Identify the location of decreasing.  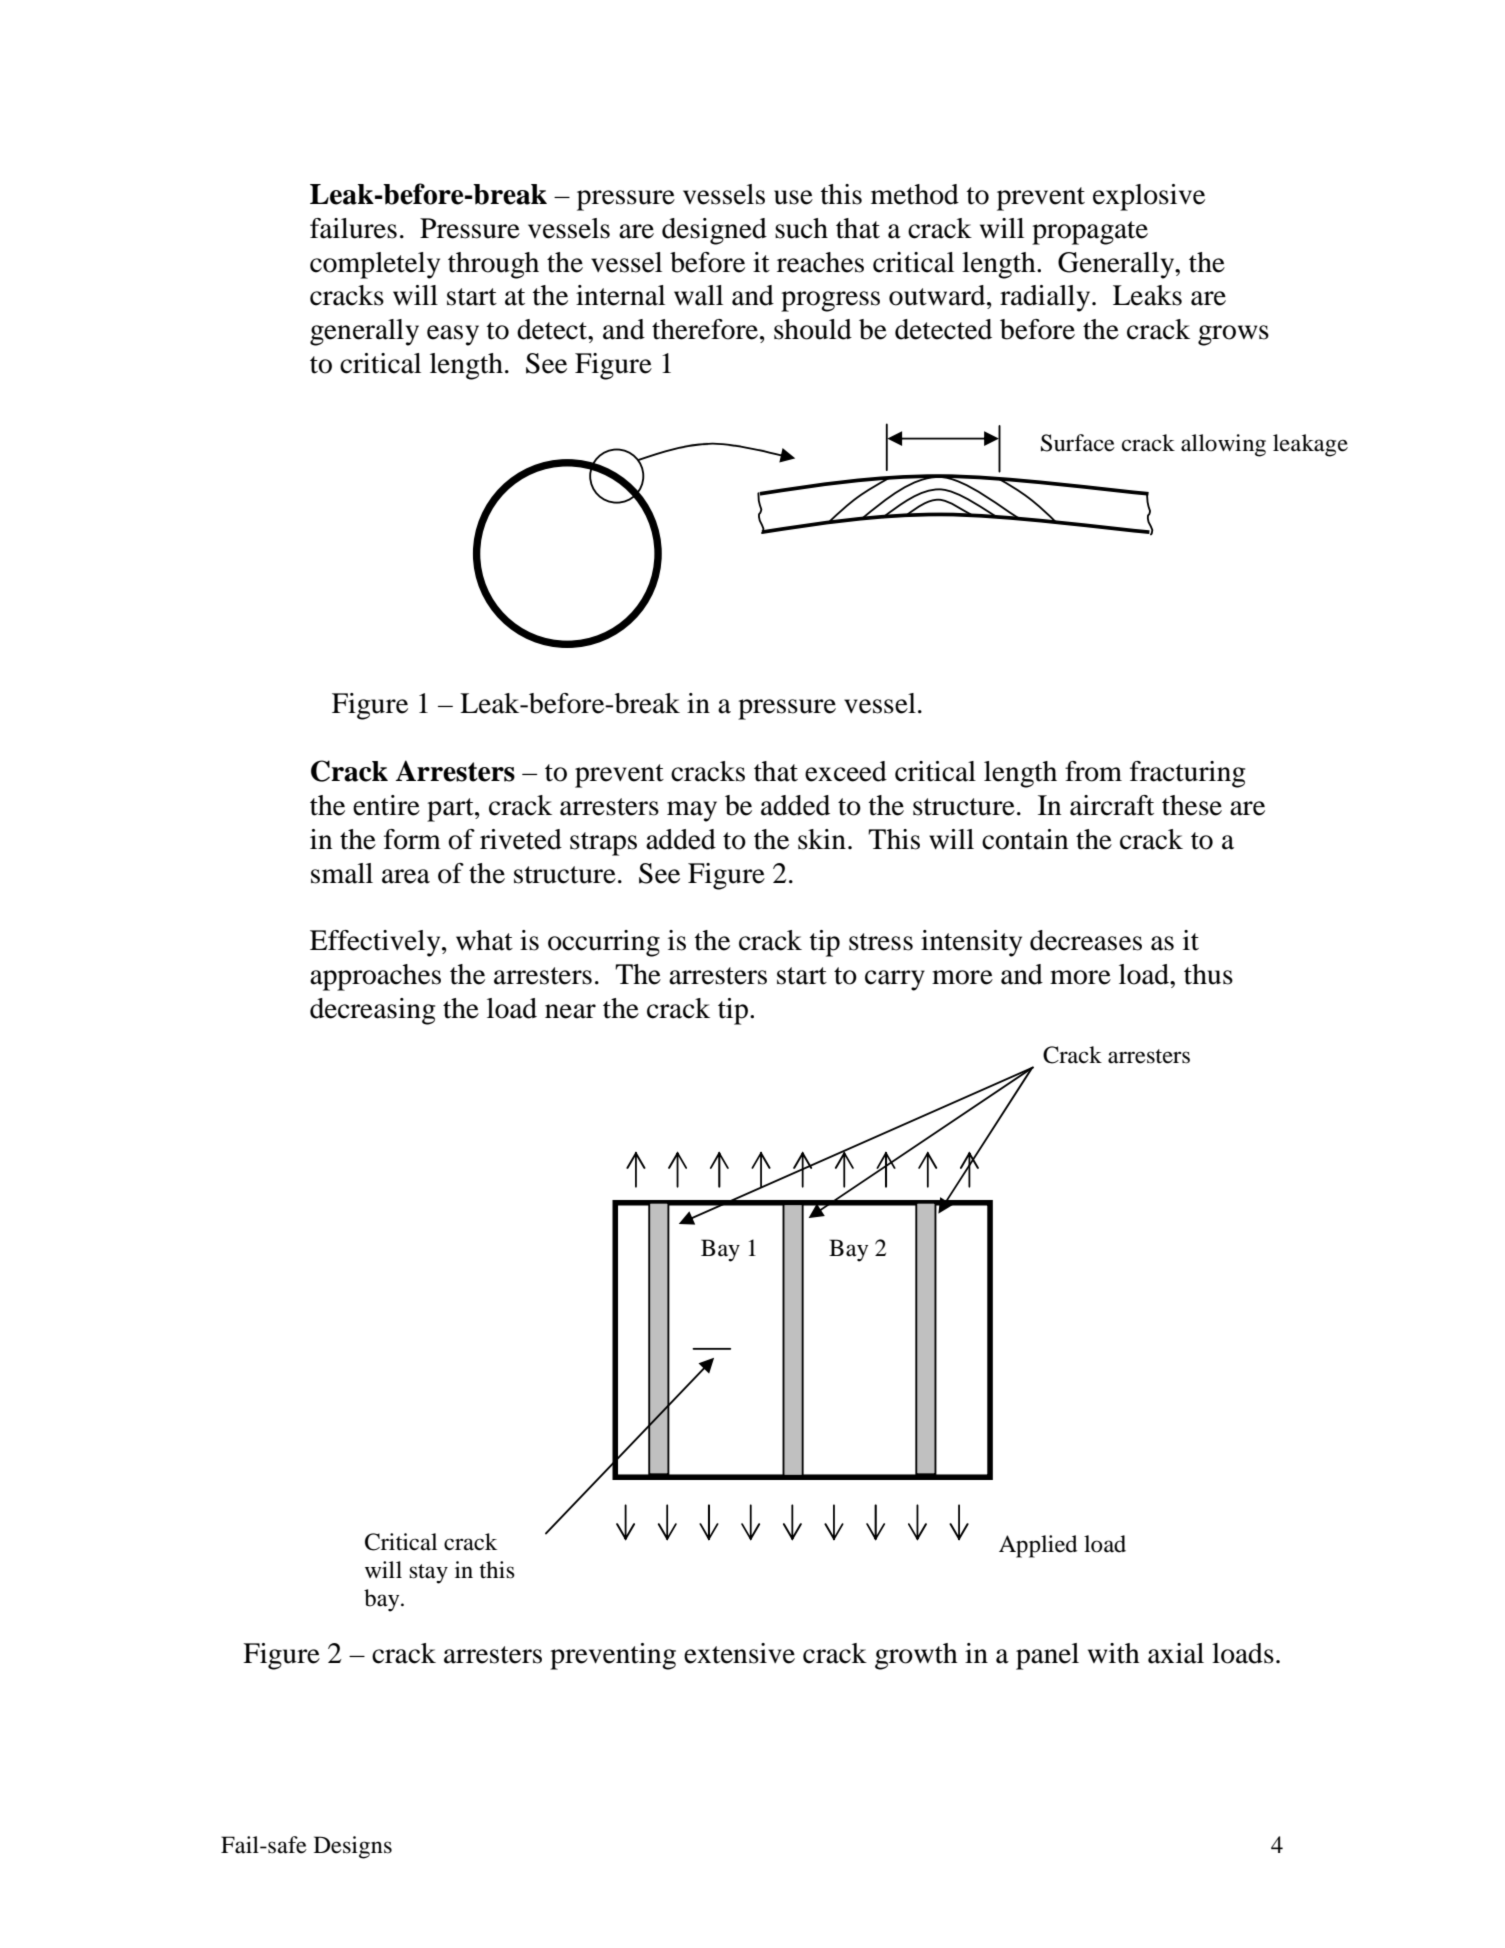
(372, 1011).
